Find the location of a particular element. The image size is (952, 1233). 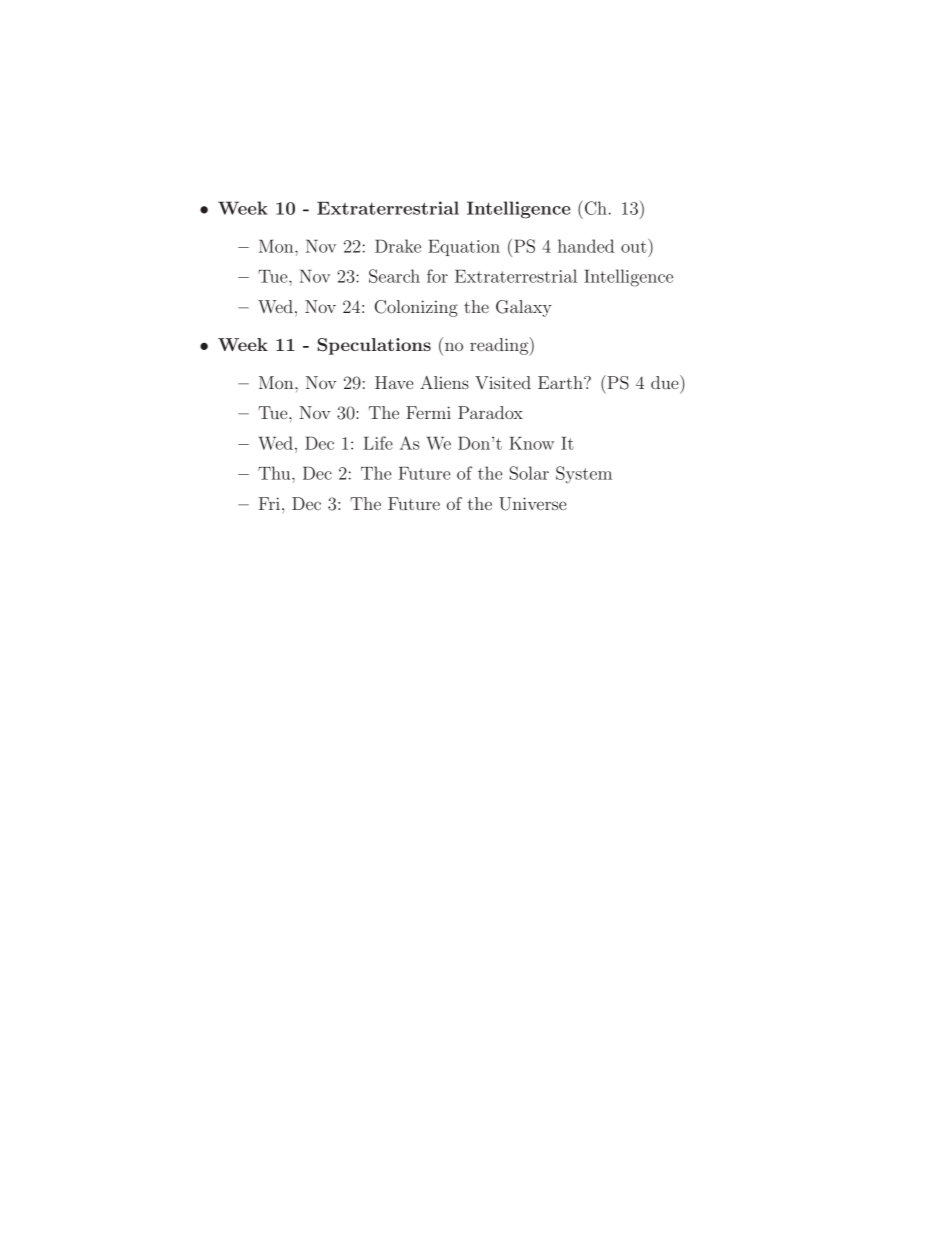

Life is located at coordinates (378, 443).
